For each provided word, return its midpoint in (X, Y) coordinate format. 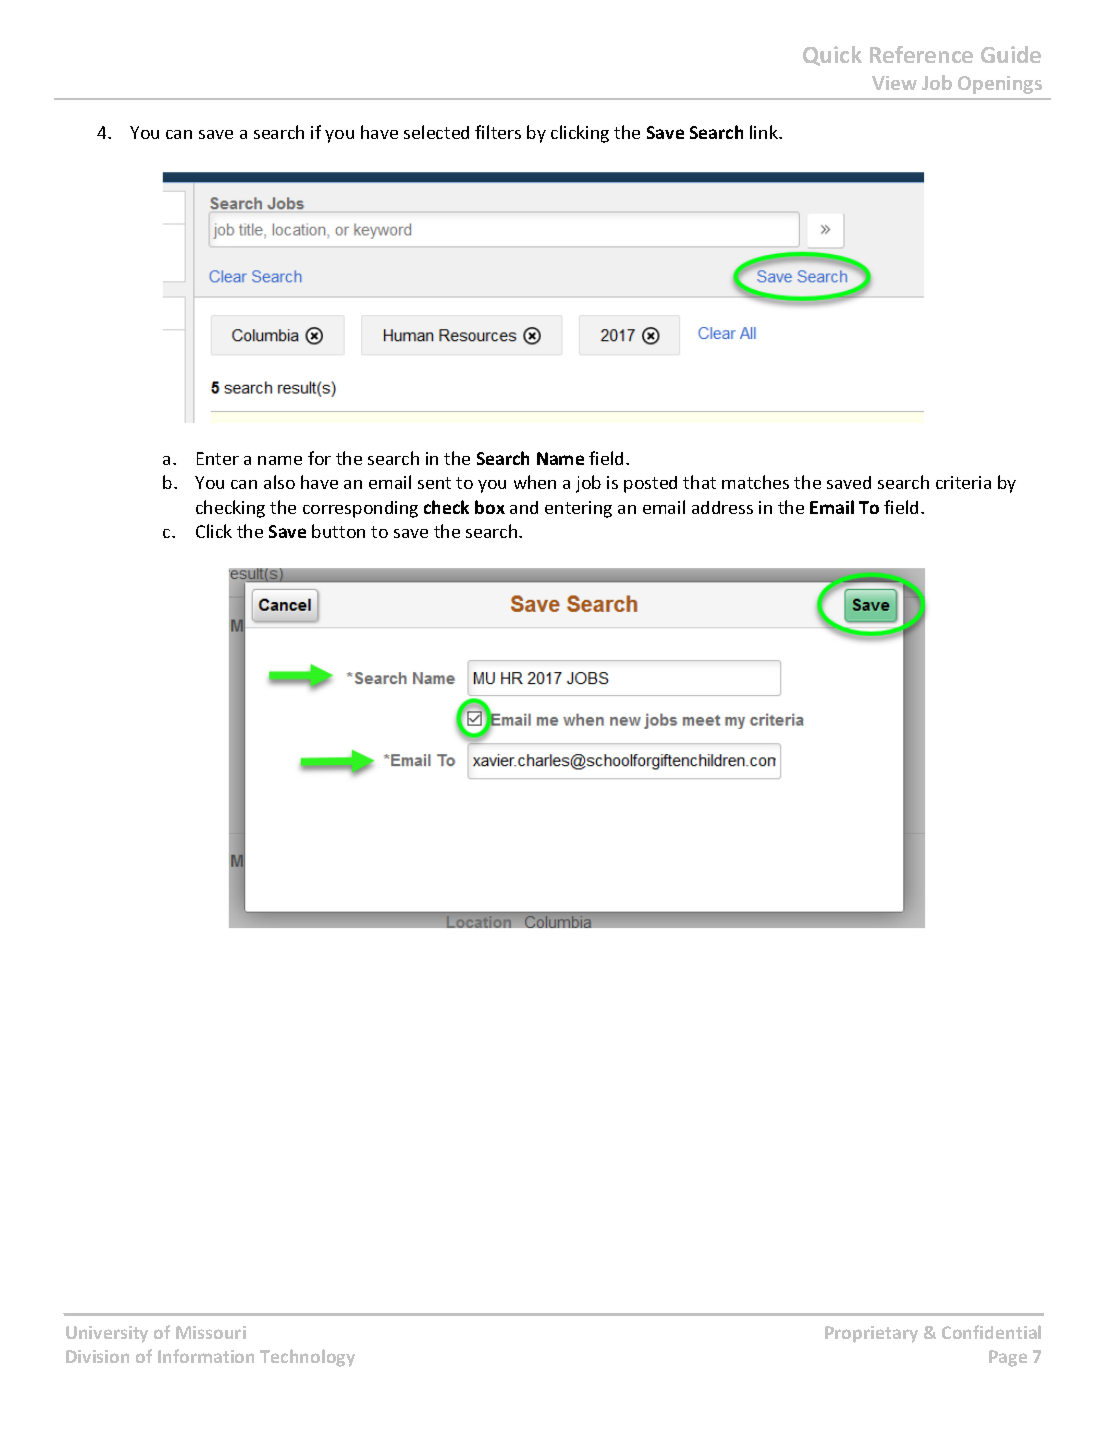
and (524, 507)
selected (436, 132)
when (535, 482)
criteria (963, 482)
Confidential (991, 1332)
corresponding (360, 509)
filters (498, 132)
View (894, 83)
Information (206, 1356)
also (279, 482)
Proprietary (871, 1334)
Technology (307, 1358)
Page (1008, 1358)
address (722, 507)
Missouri (211, 1332)
